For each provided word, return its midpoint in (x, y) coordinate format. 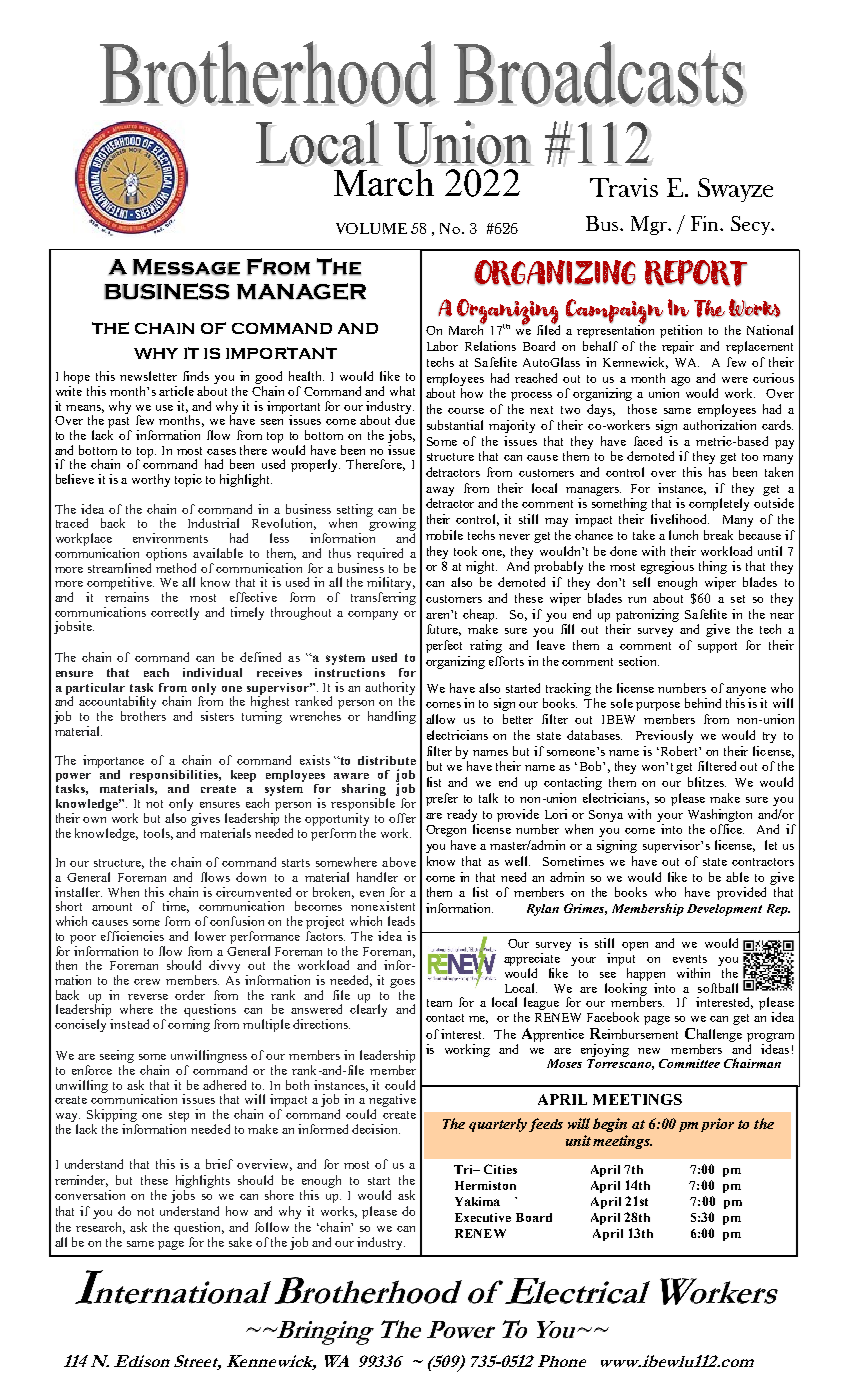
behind (703, 703)
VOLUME (371, 228)
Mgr (650, 225)
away (440, 491)
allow (440, 719)
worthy (151, 480)
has (717, 472)
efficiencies (132, 936)
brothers (143, 716)
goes (402, 983)
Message (186, 267)
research (100, 1228)
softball (718, 988)
